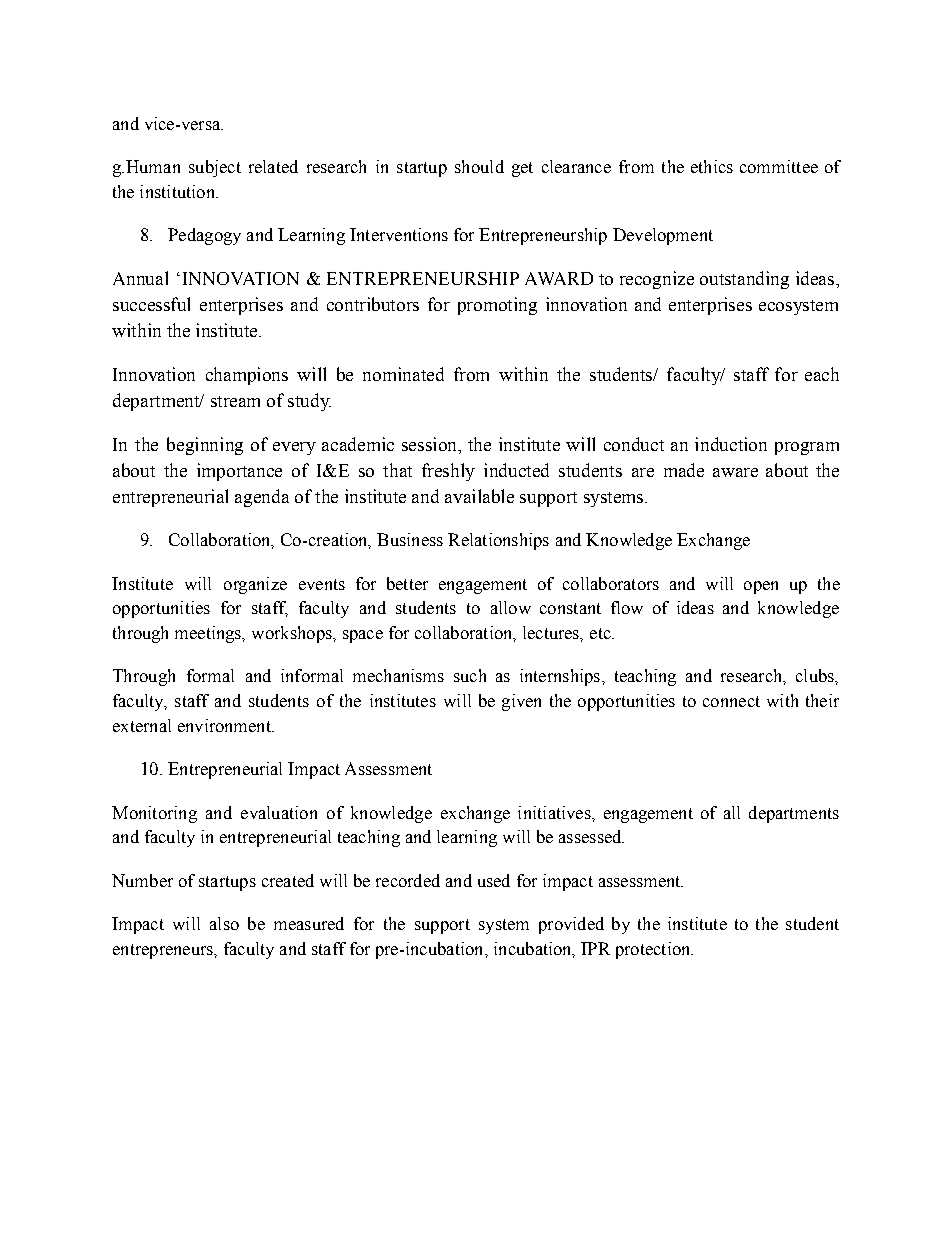 This page has height=1233, width=952. I want to click on also, so click(224, 923).
